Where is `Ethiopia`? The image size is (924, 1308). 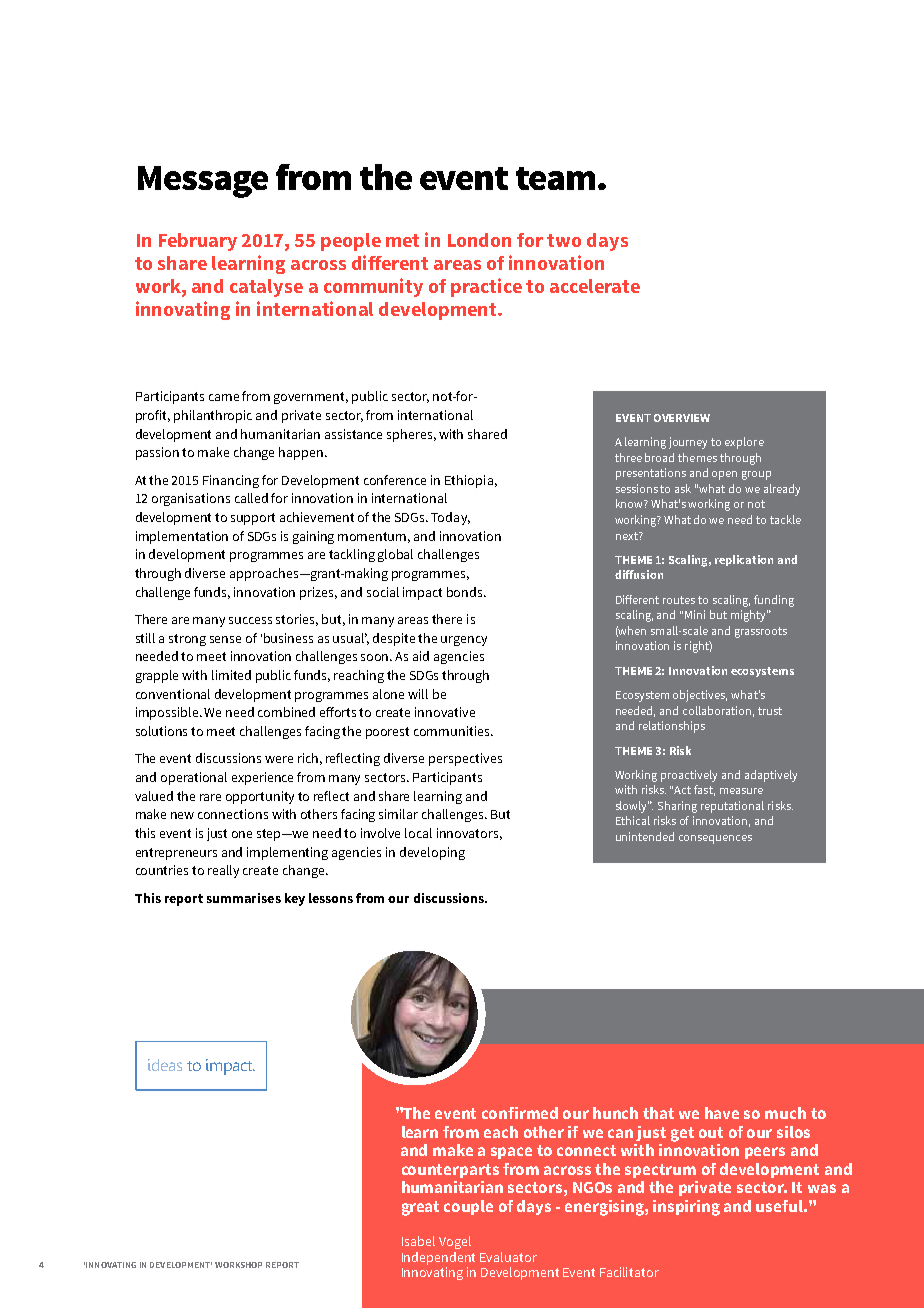
Ethiopia is located at coordinates (469, 481).
